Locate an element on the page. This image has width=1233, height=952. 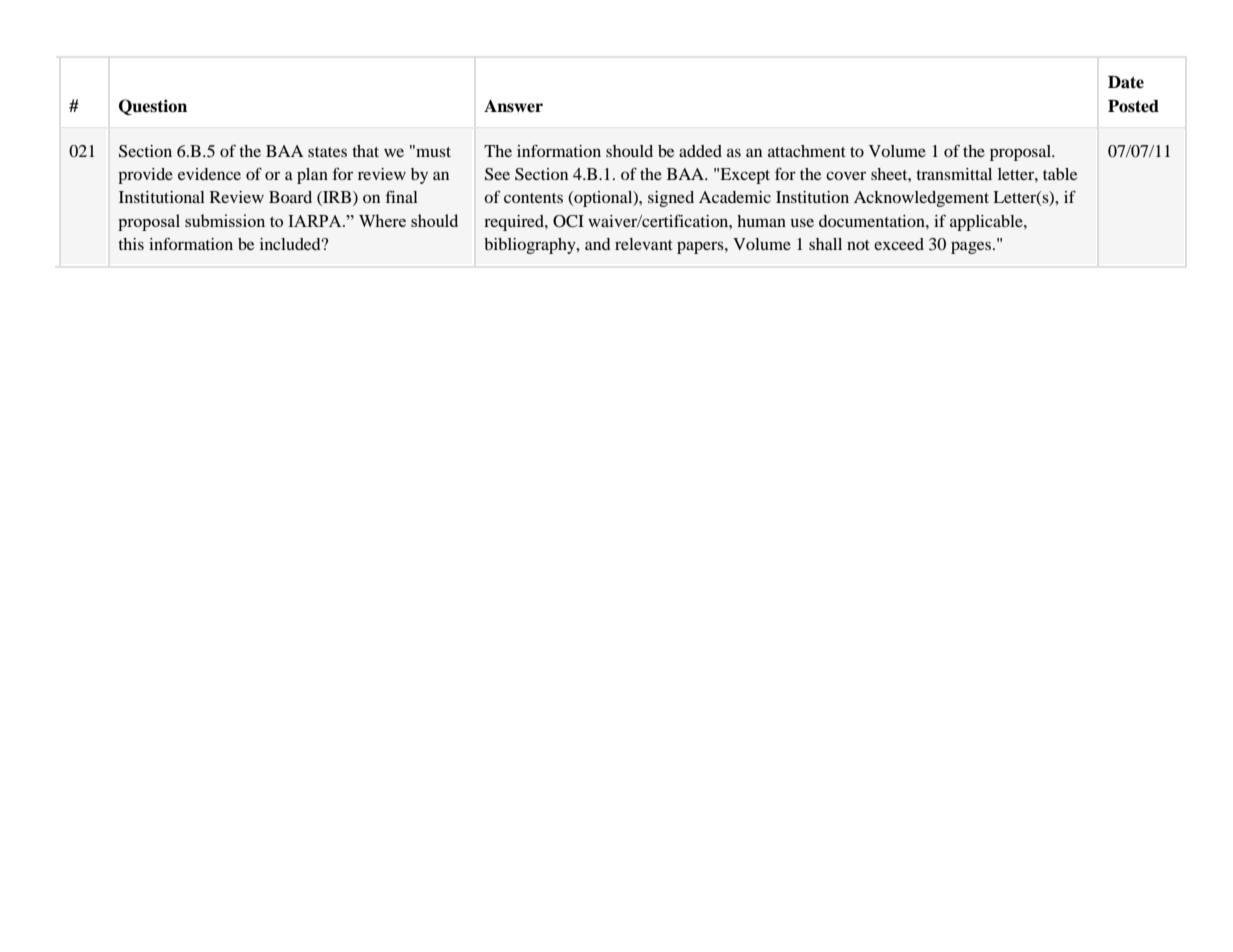
Question is located at coordinates (153, 107).
